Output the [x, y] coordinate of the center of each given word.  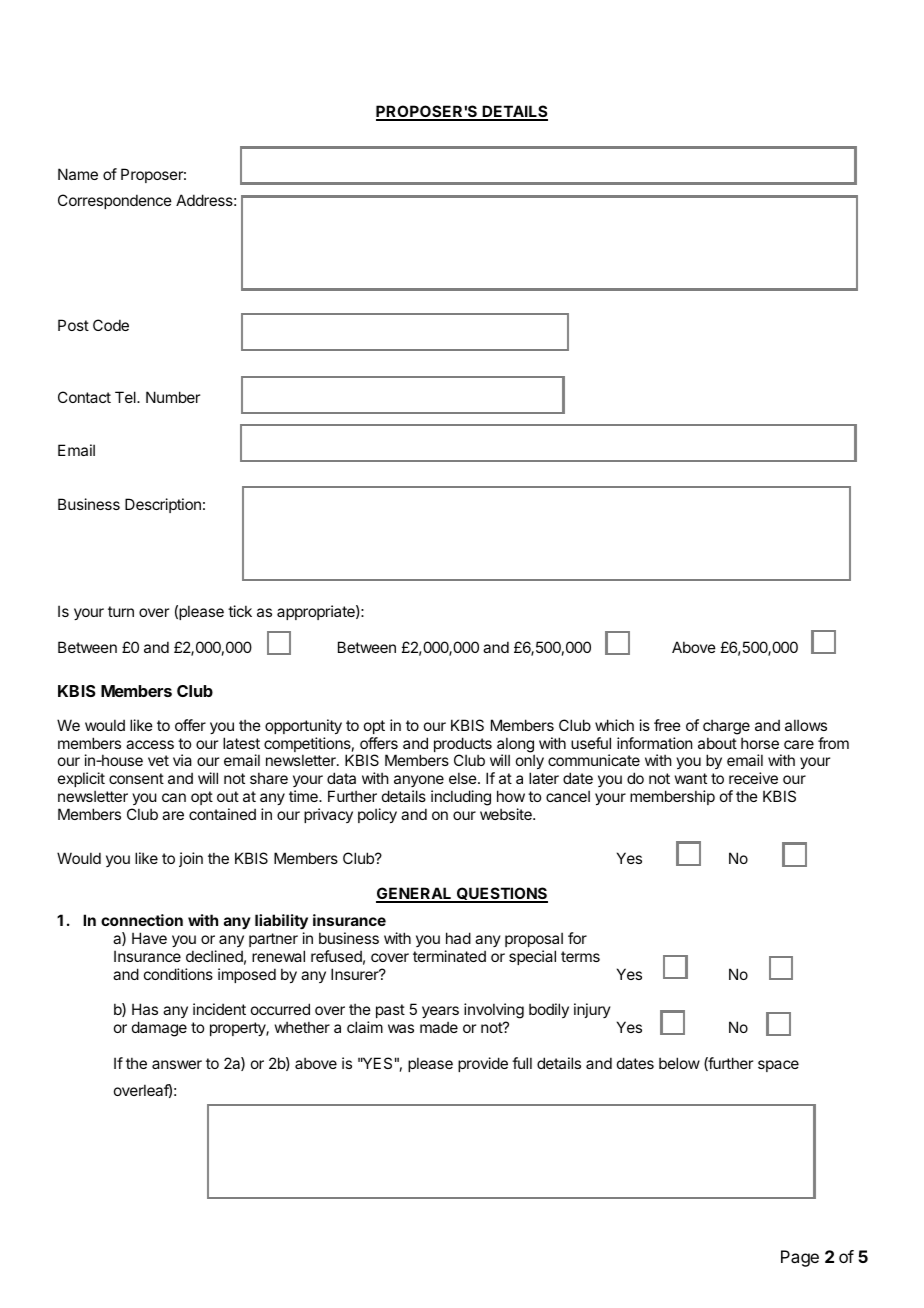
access [150, 744]
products [463, 746]
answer [177, 1064]
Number [173, 397]
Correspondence [115, 201]
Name [78, 174]
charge [726, 727]
